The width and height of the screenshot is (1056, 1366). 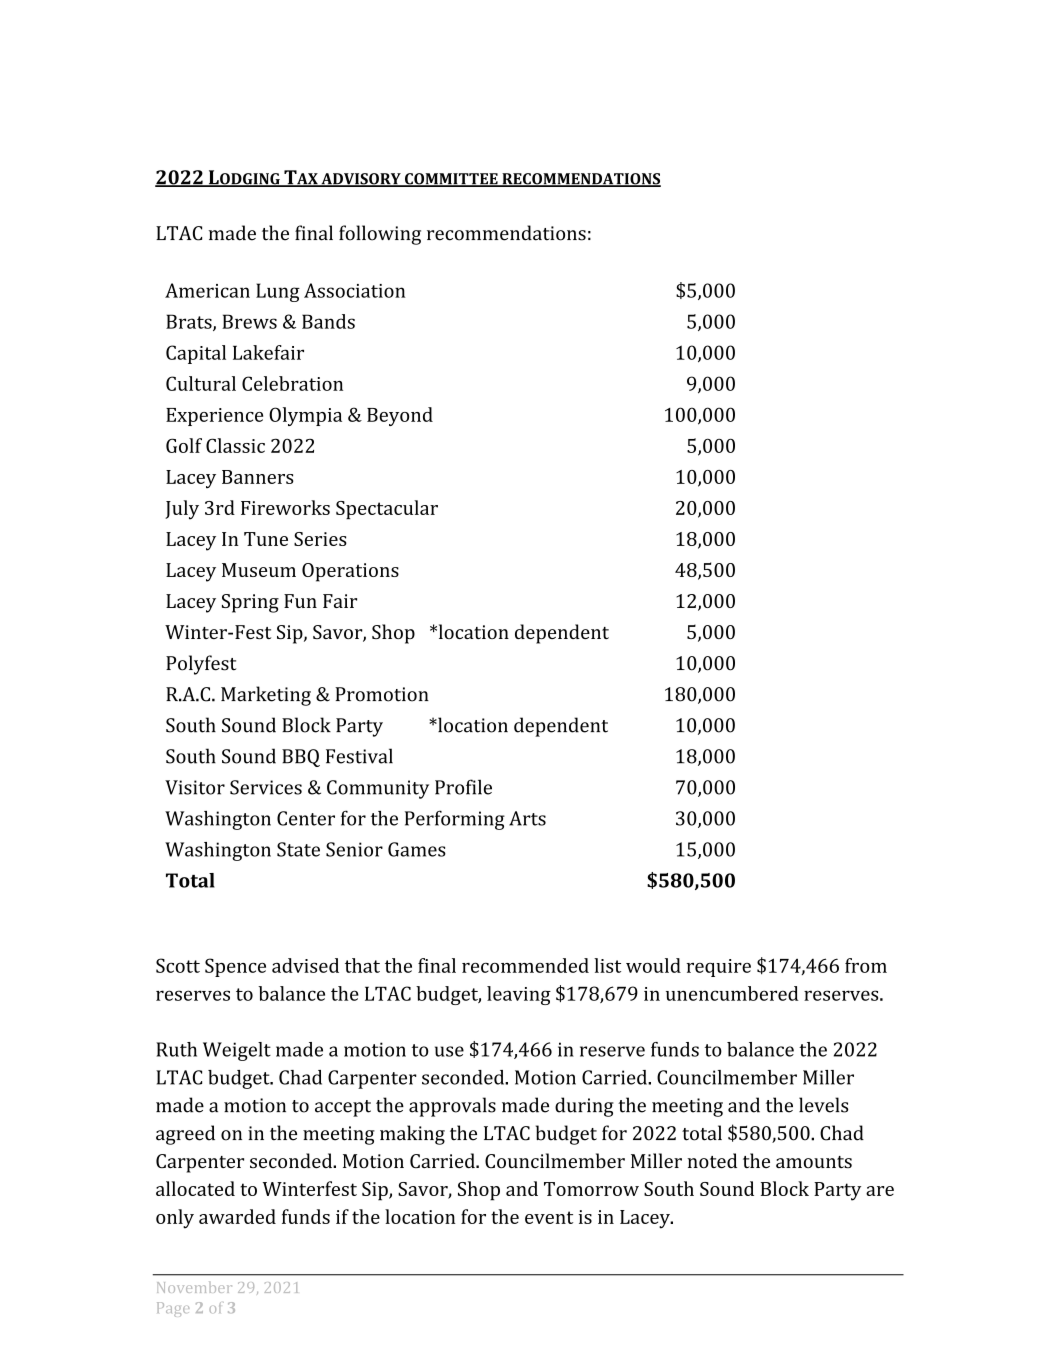 What do you see at coordinates (380, 235) in the screenshot?
I see `following` at bounding box center [380, 235].
